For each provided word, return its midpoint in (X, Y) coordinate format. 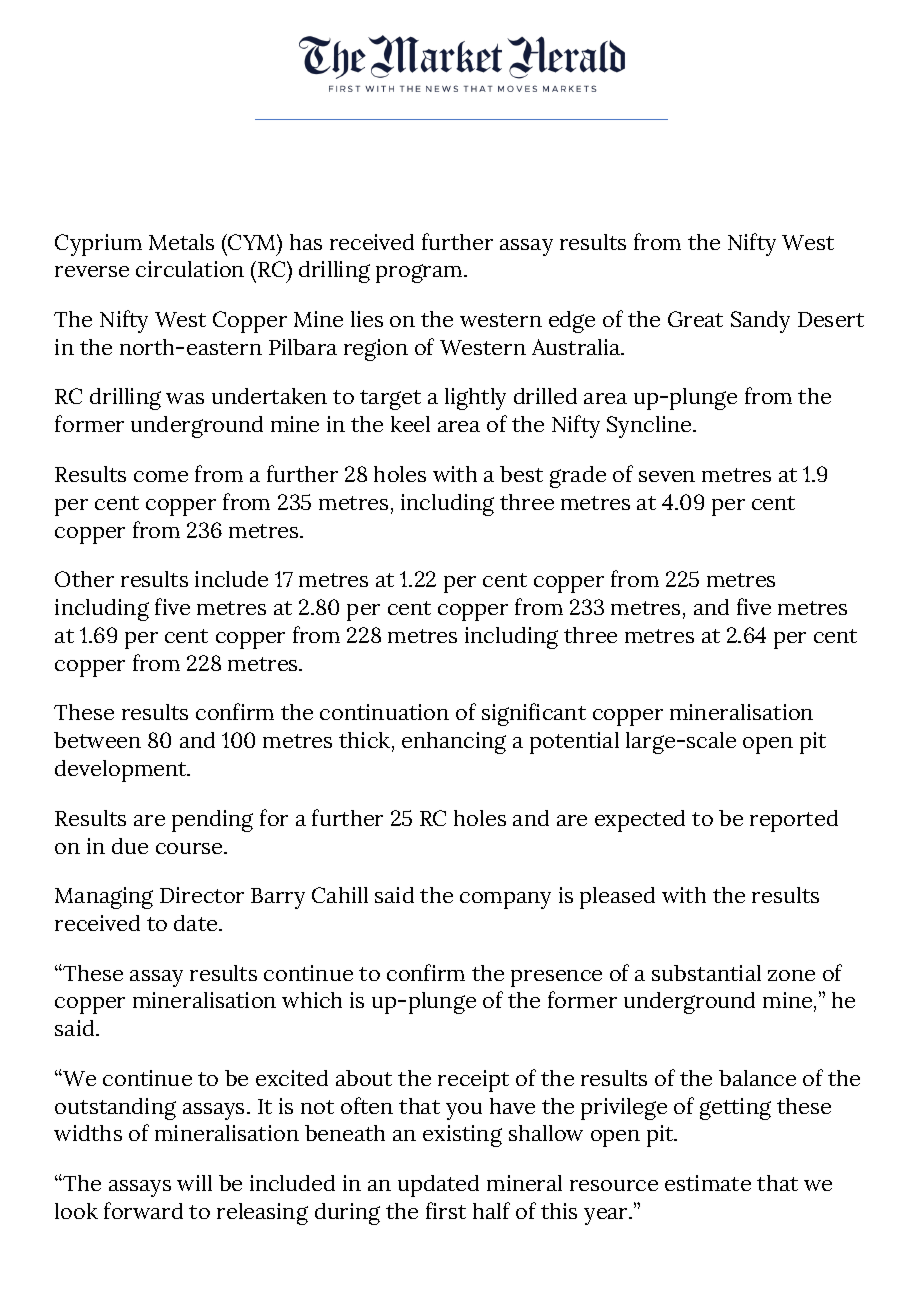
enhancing (454, 743)
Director (202, 895)
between (97, 740)
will (194, 1183)
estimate (708, 1183)
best (521, 474)
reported (794, 821)
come (161, 476)
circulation (190, 269)
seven (667, 476)
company (505, 900)
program (420, 273)
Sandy (760, 322)
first (446, 1210)
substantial (706, 973)
